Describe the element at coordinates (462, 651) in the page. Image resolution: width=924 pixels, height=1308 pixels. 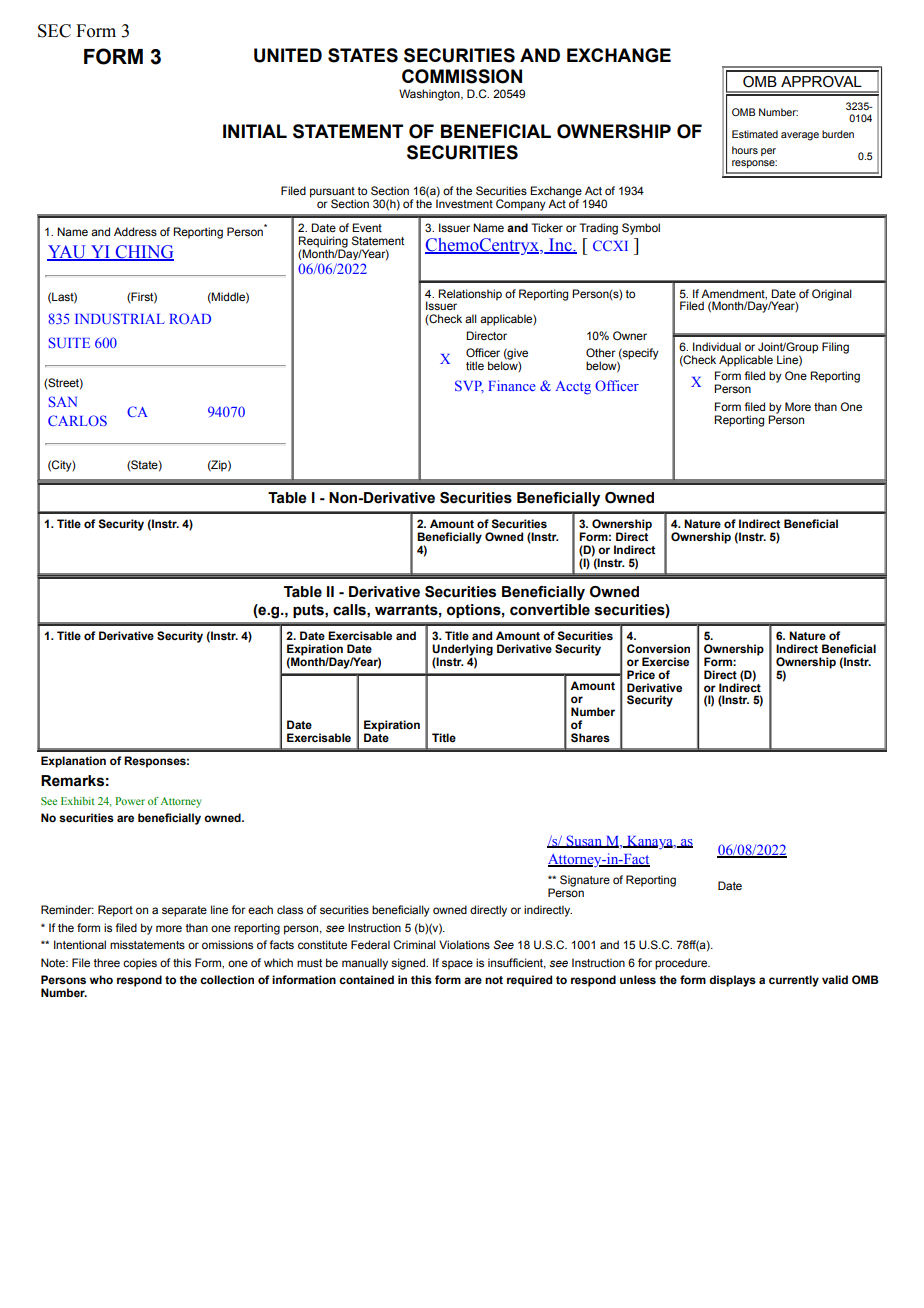
I see `Underlying` at that location.
